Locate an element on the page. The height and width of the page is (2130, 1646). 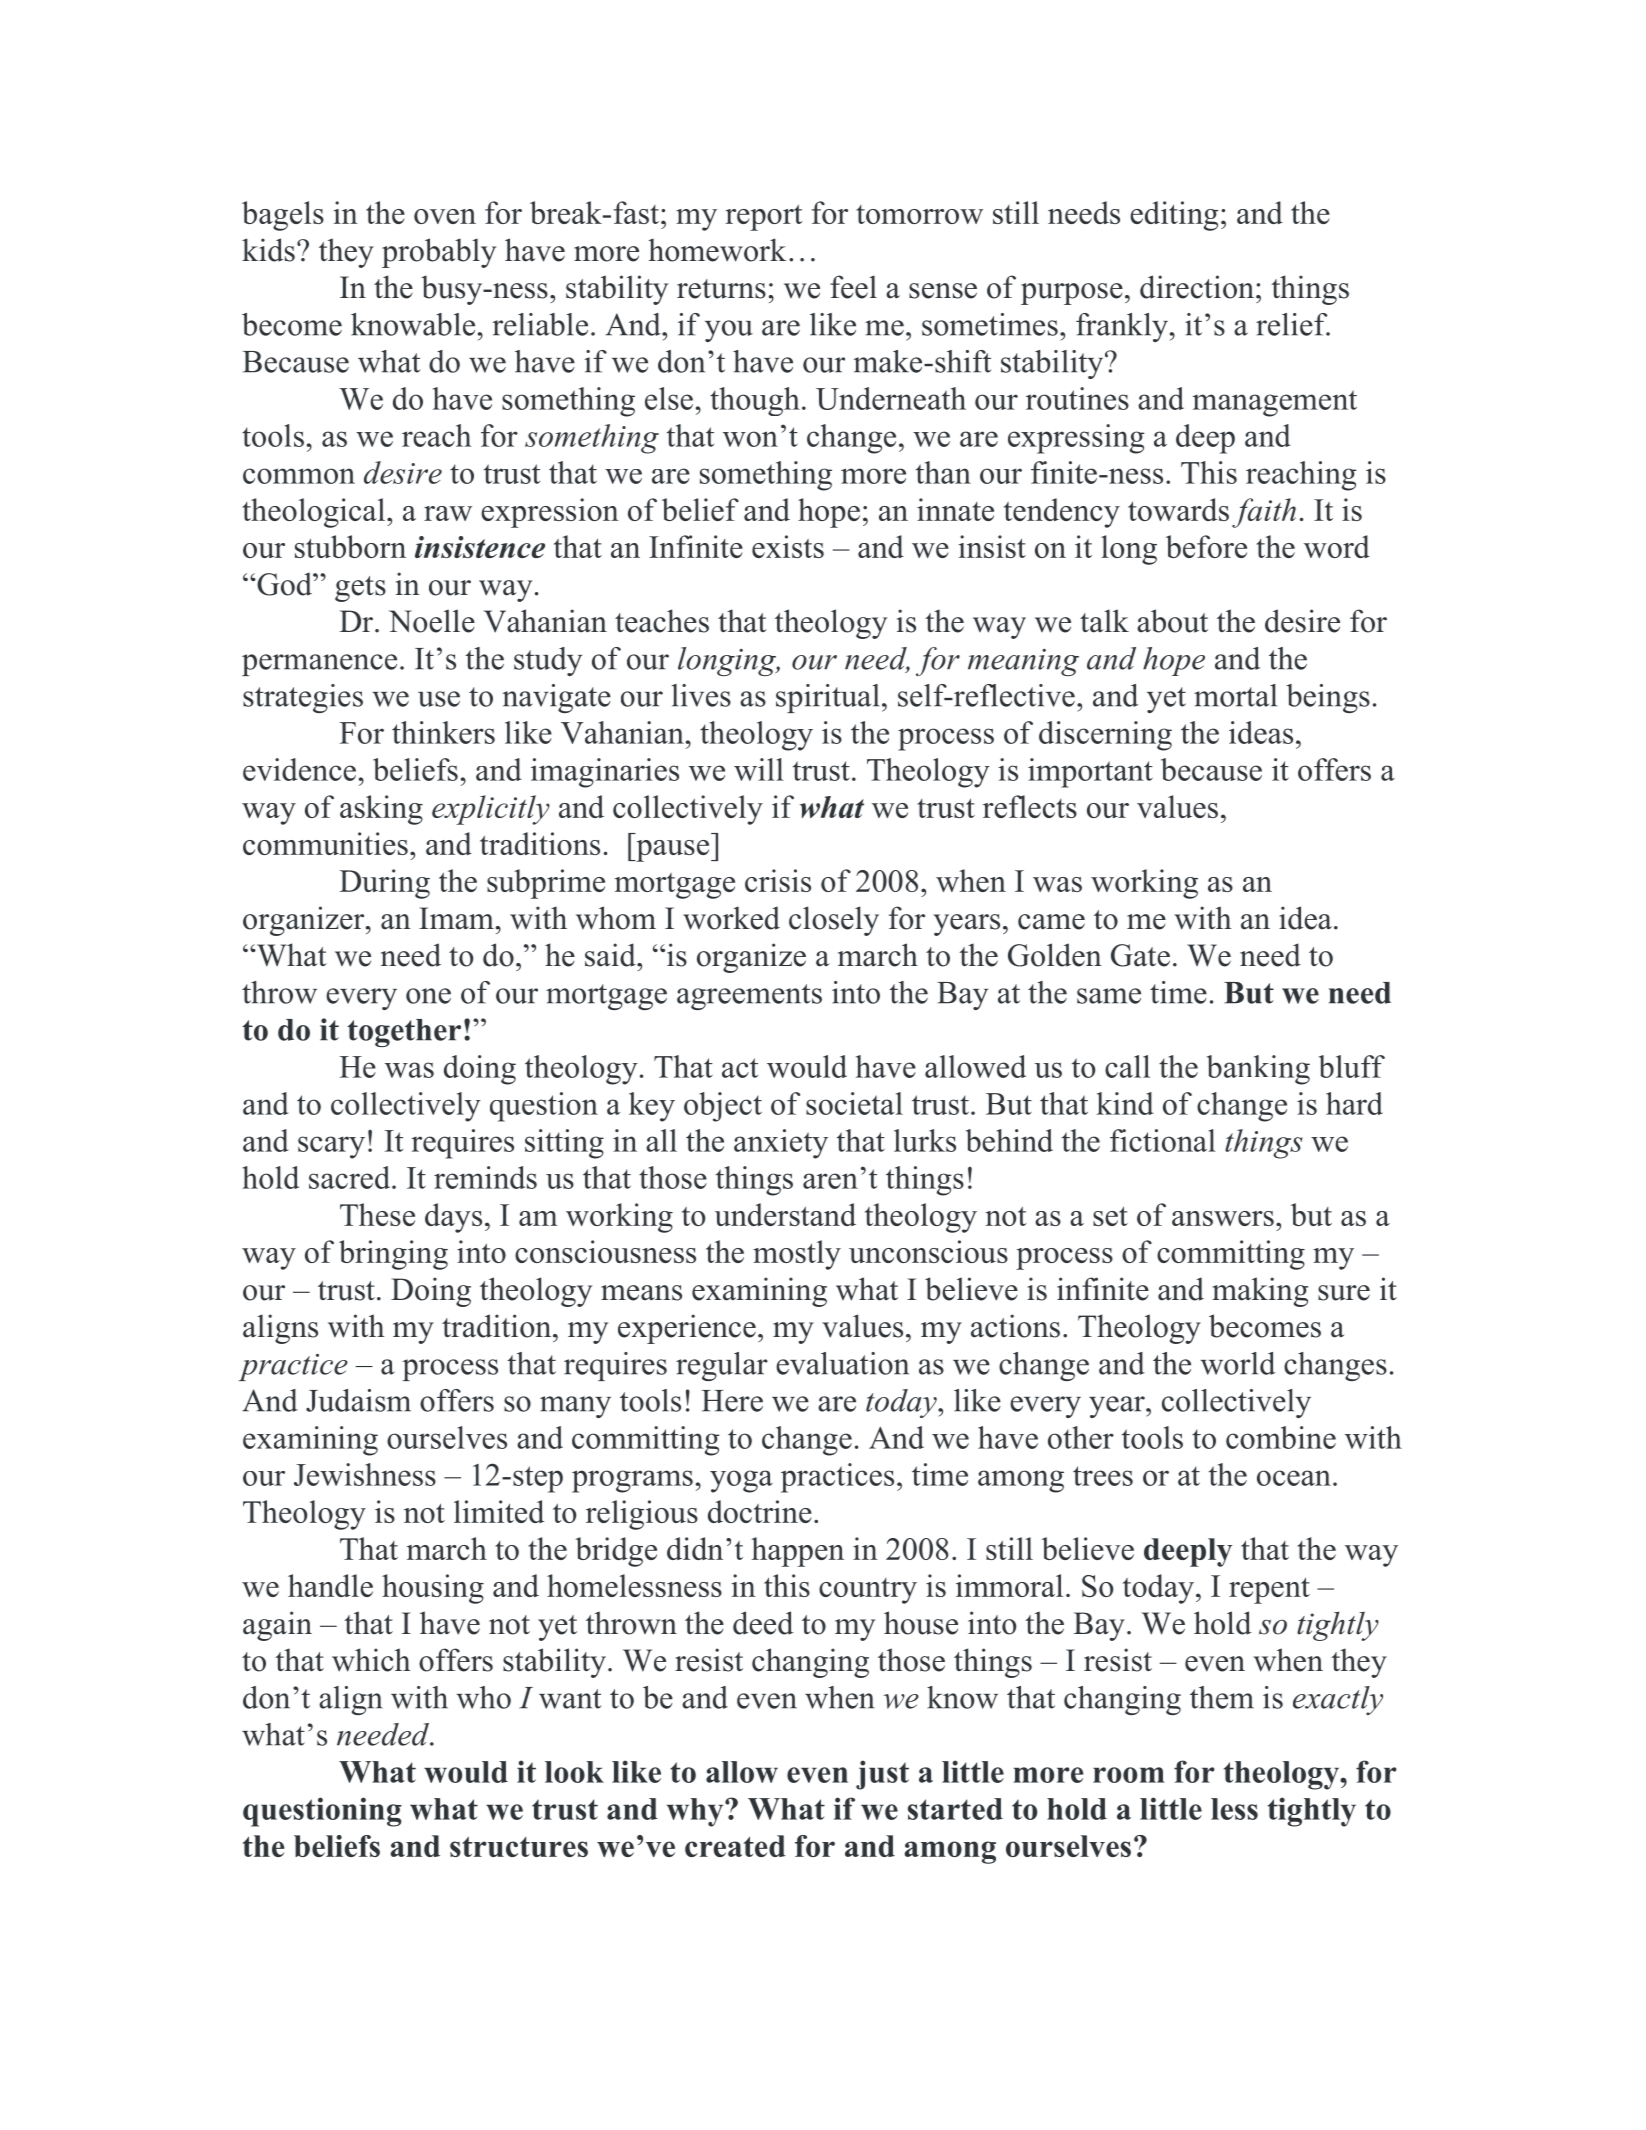
structures is located at coordinates (519, 1847).
